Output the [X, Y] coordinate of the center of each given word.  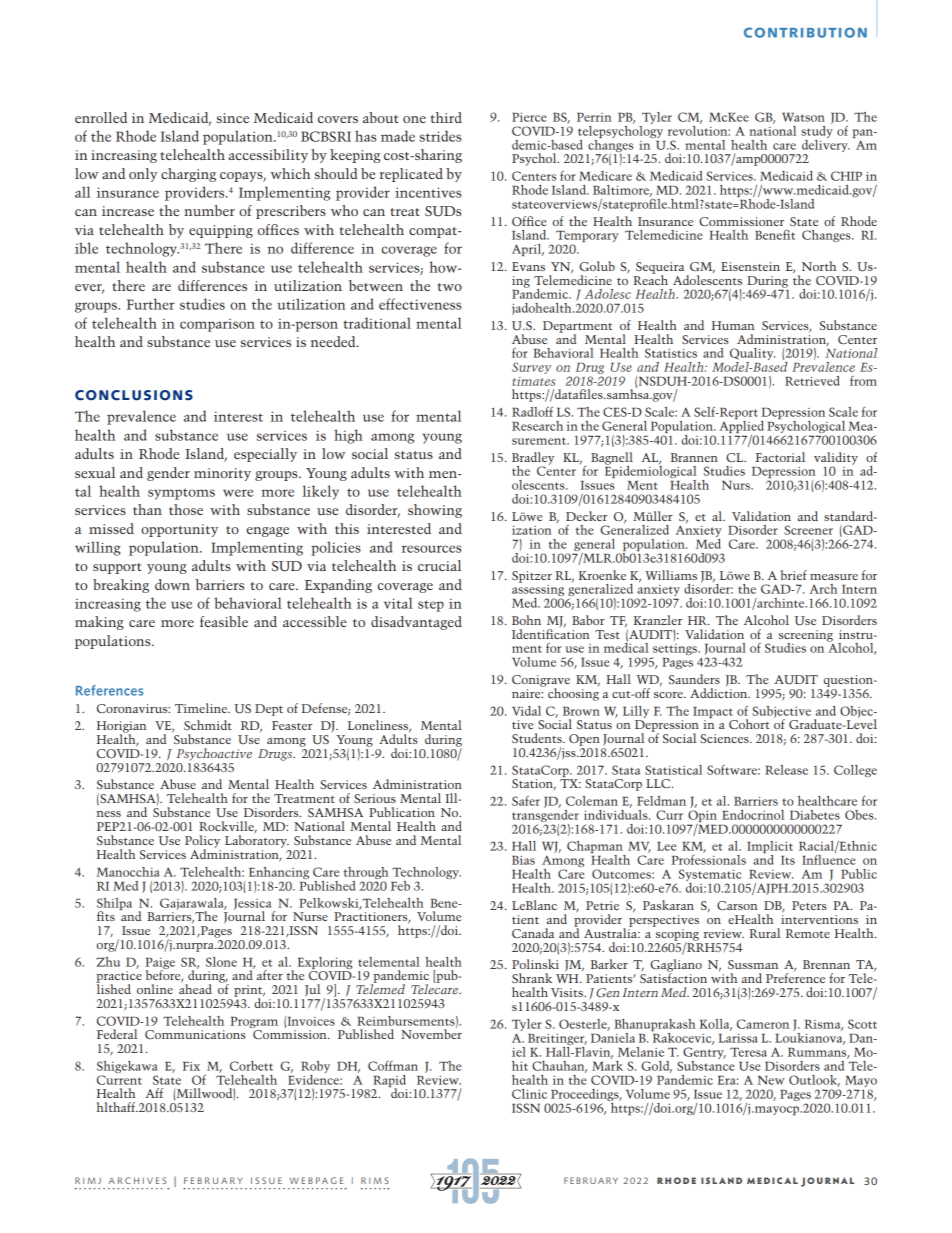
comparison [217, 325]
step [431, 606]
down [172, 584]
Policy [202, 842]
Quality [752, 355]
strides [441, 136]
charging [188, 175]
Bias [523, 860]
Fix [191, 1066]
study [817, 132]
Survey [531, 368]
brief [794, 575]
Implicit [770, 848]
